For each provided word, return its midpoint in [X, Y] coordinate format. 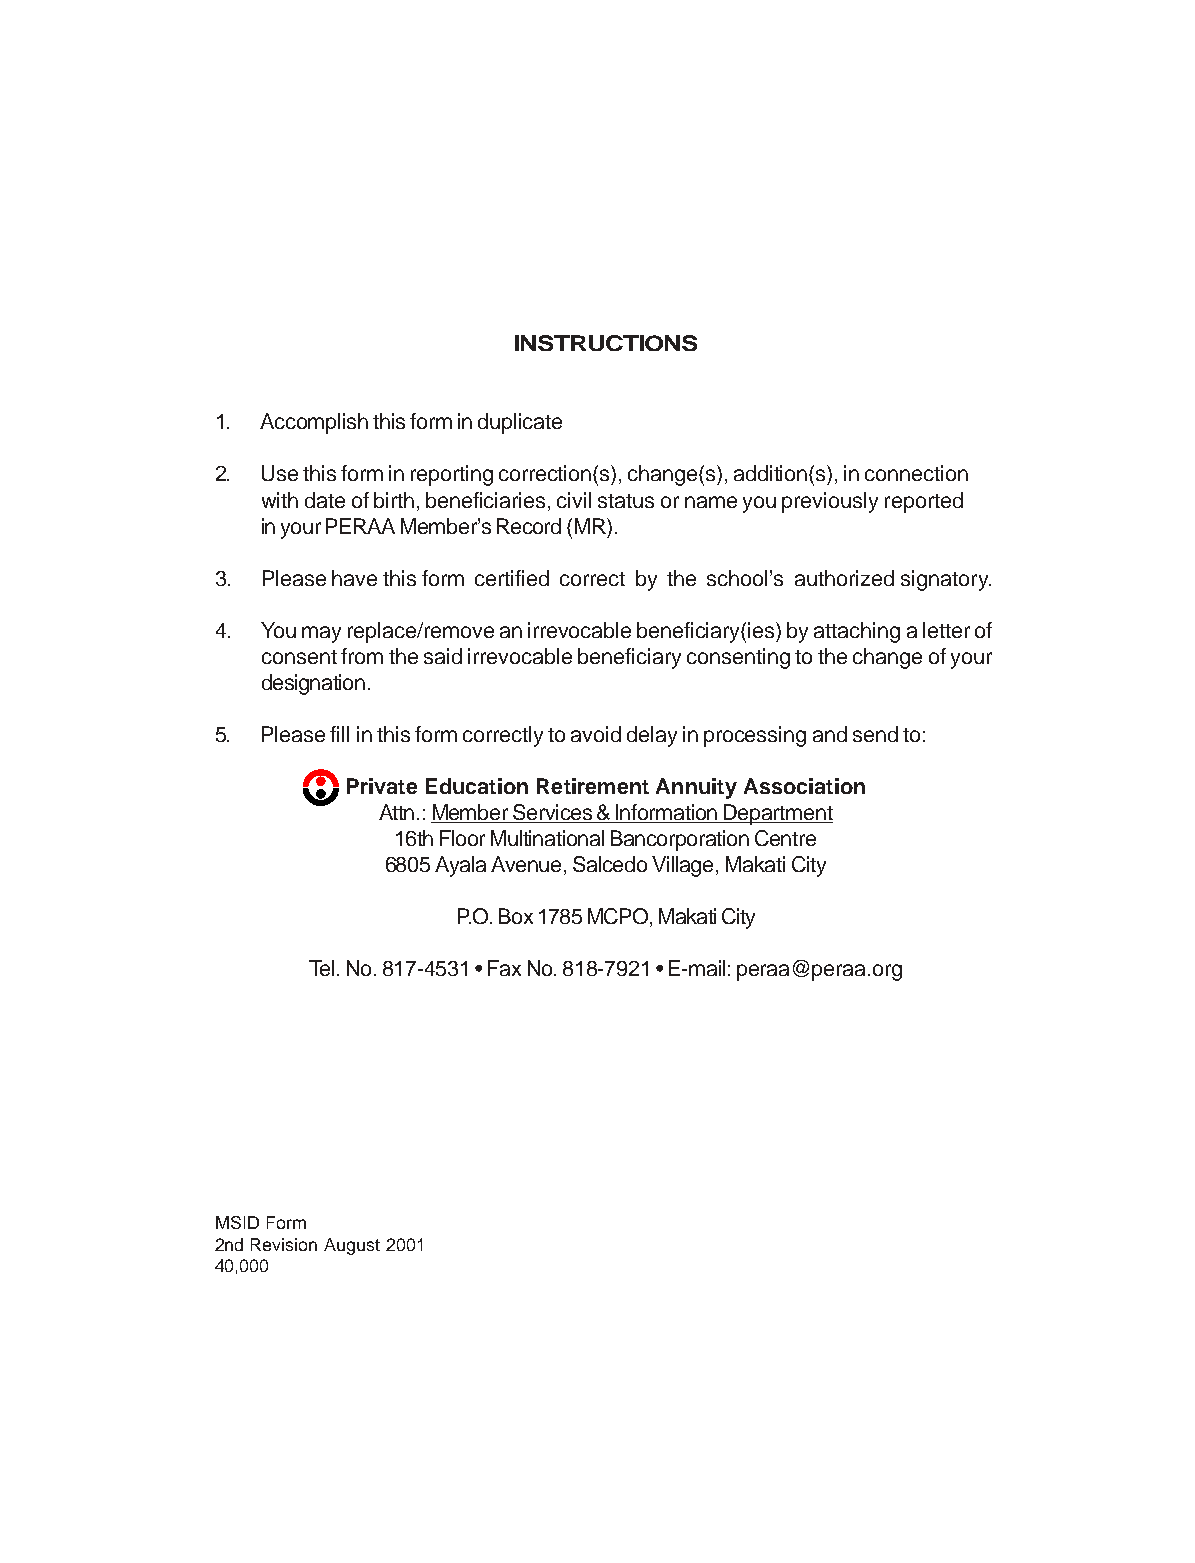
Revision [284, 1244]
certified [512, 578]
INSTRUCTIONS [606, 343]
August [352, 1246]
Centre [785, 838]
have [354, 578]
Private [382, 786]
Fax [504, 968]
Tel [321, 968]
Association [804, 786]
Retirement [593, 786]
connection [916, 473]
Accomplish [314, 423]
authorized [844, 578]
